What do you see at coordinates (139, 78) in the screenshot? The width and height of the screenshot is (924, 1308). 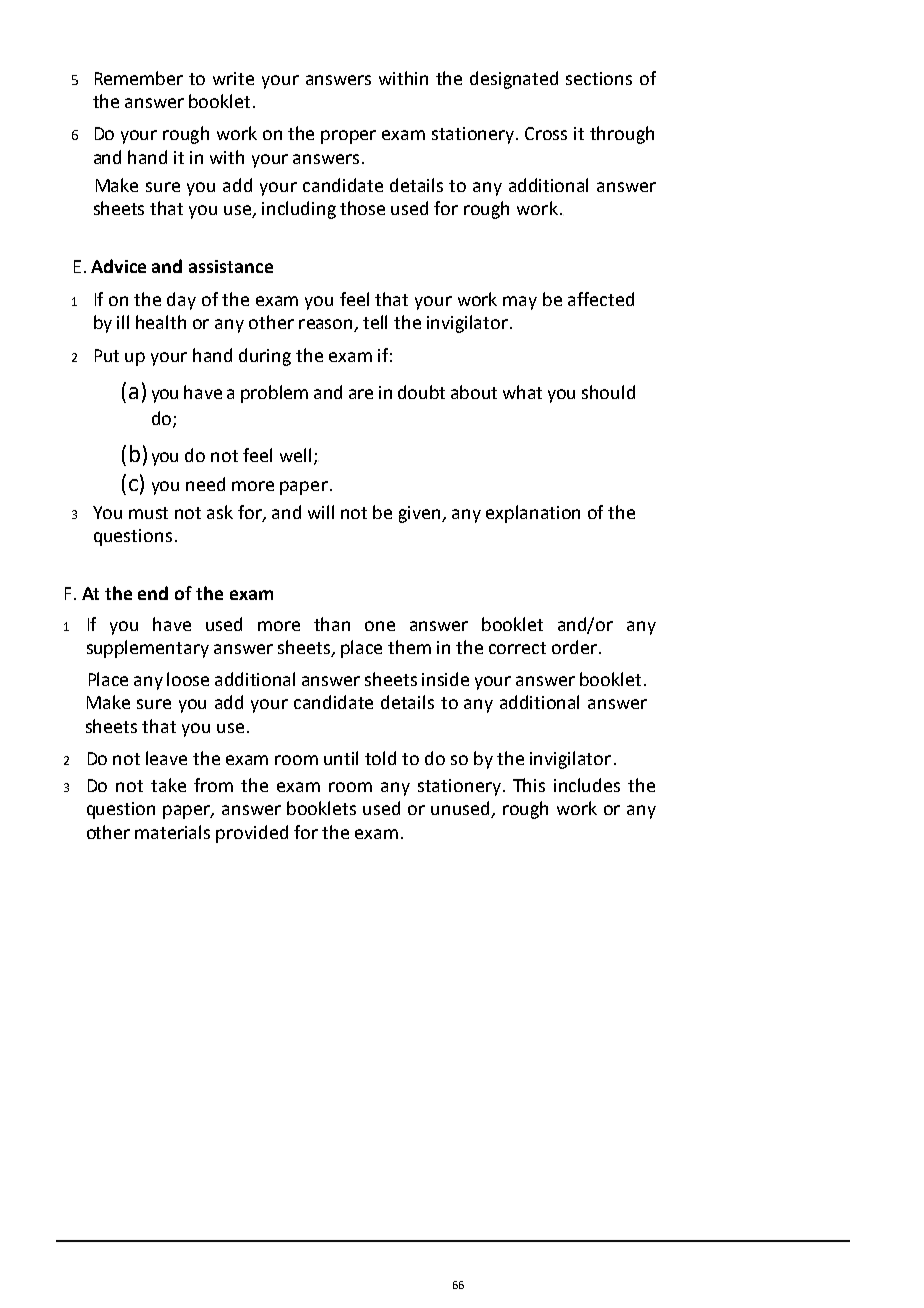 I see `Remember` at bounding box center [139, 78].
